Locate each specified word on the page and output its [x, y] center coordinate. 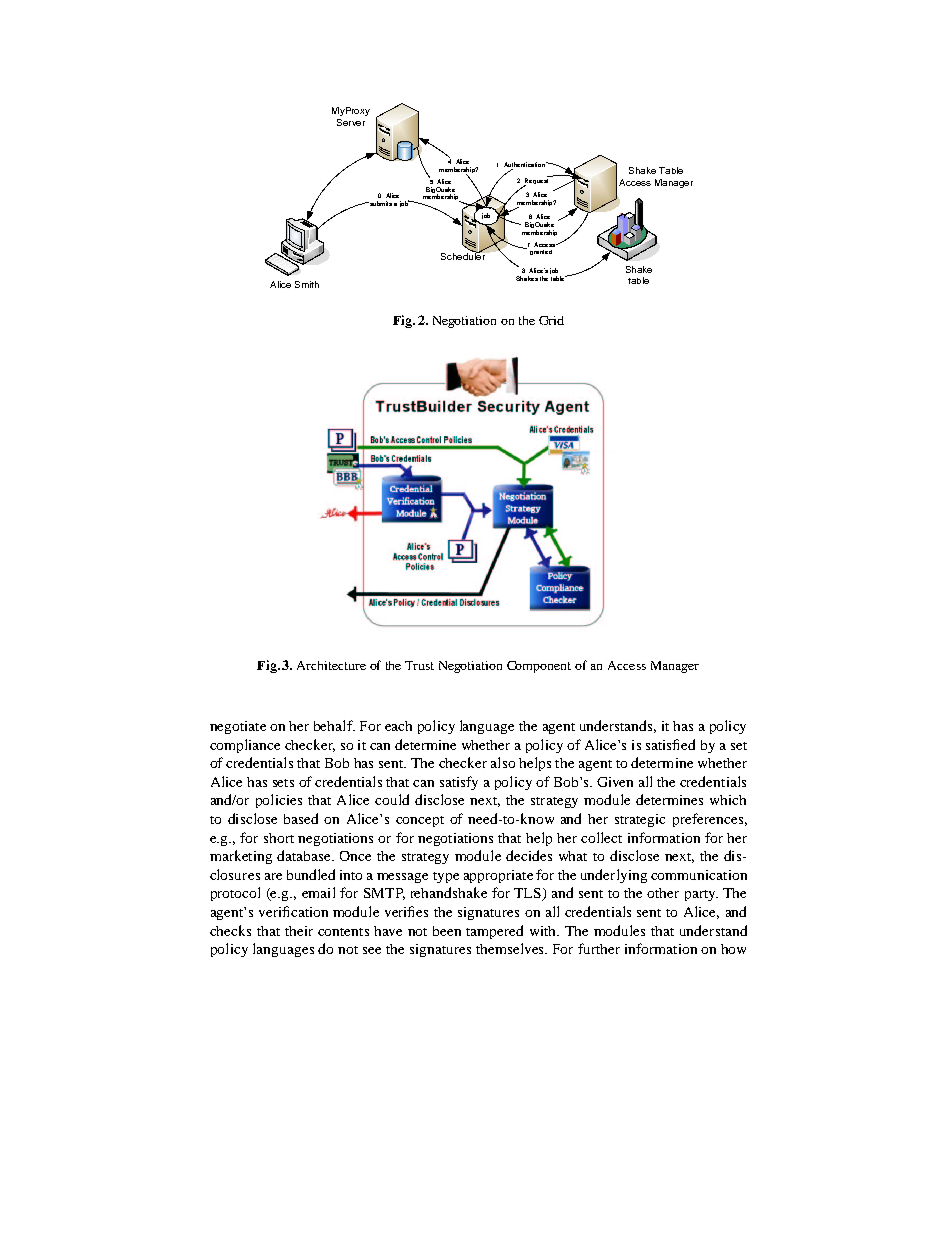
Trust [419, 665]
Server [351, 122]
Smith [307, 284]
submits [380, 203]
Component [539, 667]
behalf [334, 725]
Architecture [331, 665]
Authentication [525, 166]
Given [615, 782]
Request [537, 181]
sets [283, 783]
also [503, 762]
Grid [551, 320]
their [299, 931]
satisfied [670, 744]
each [398, 726]
